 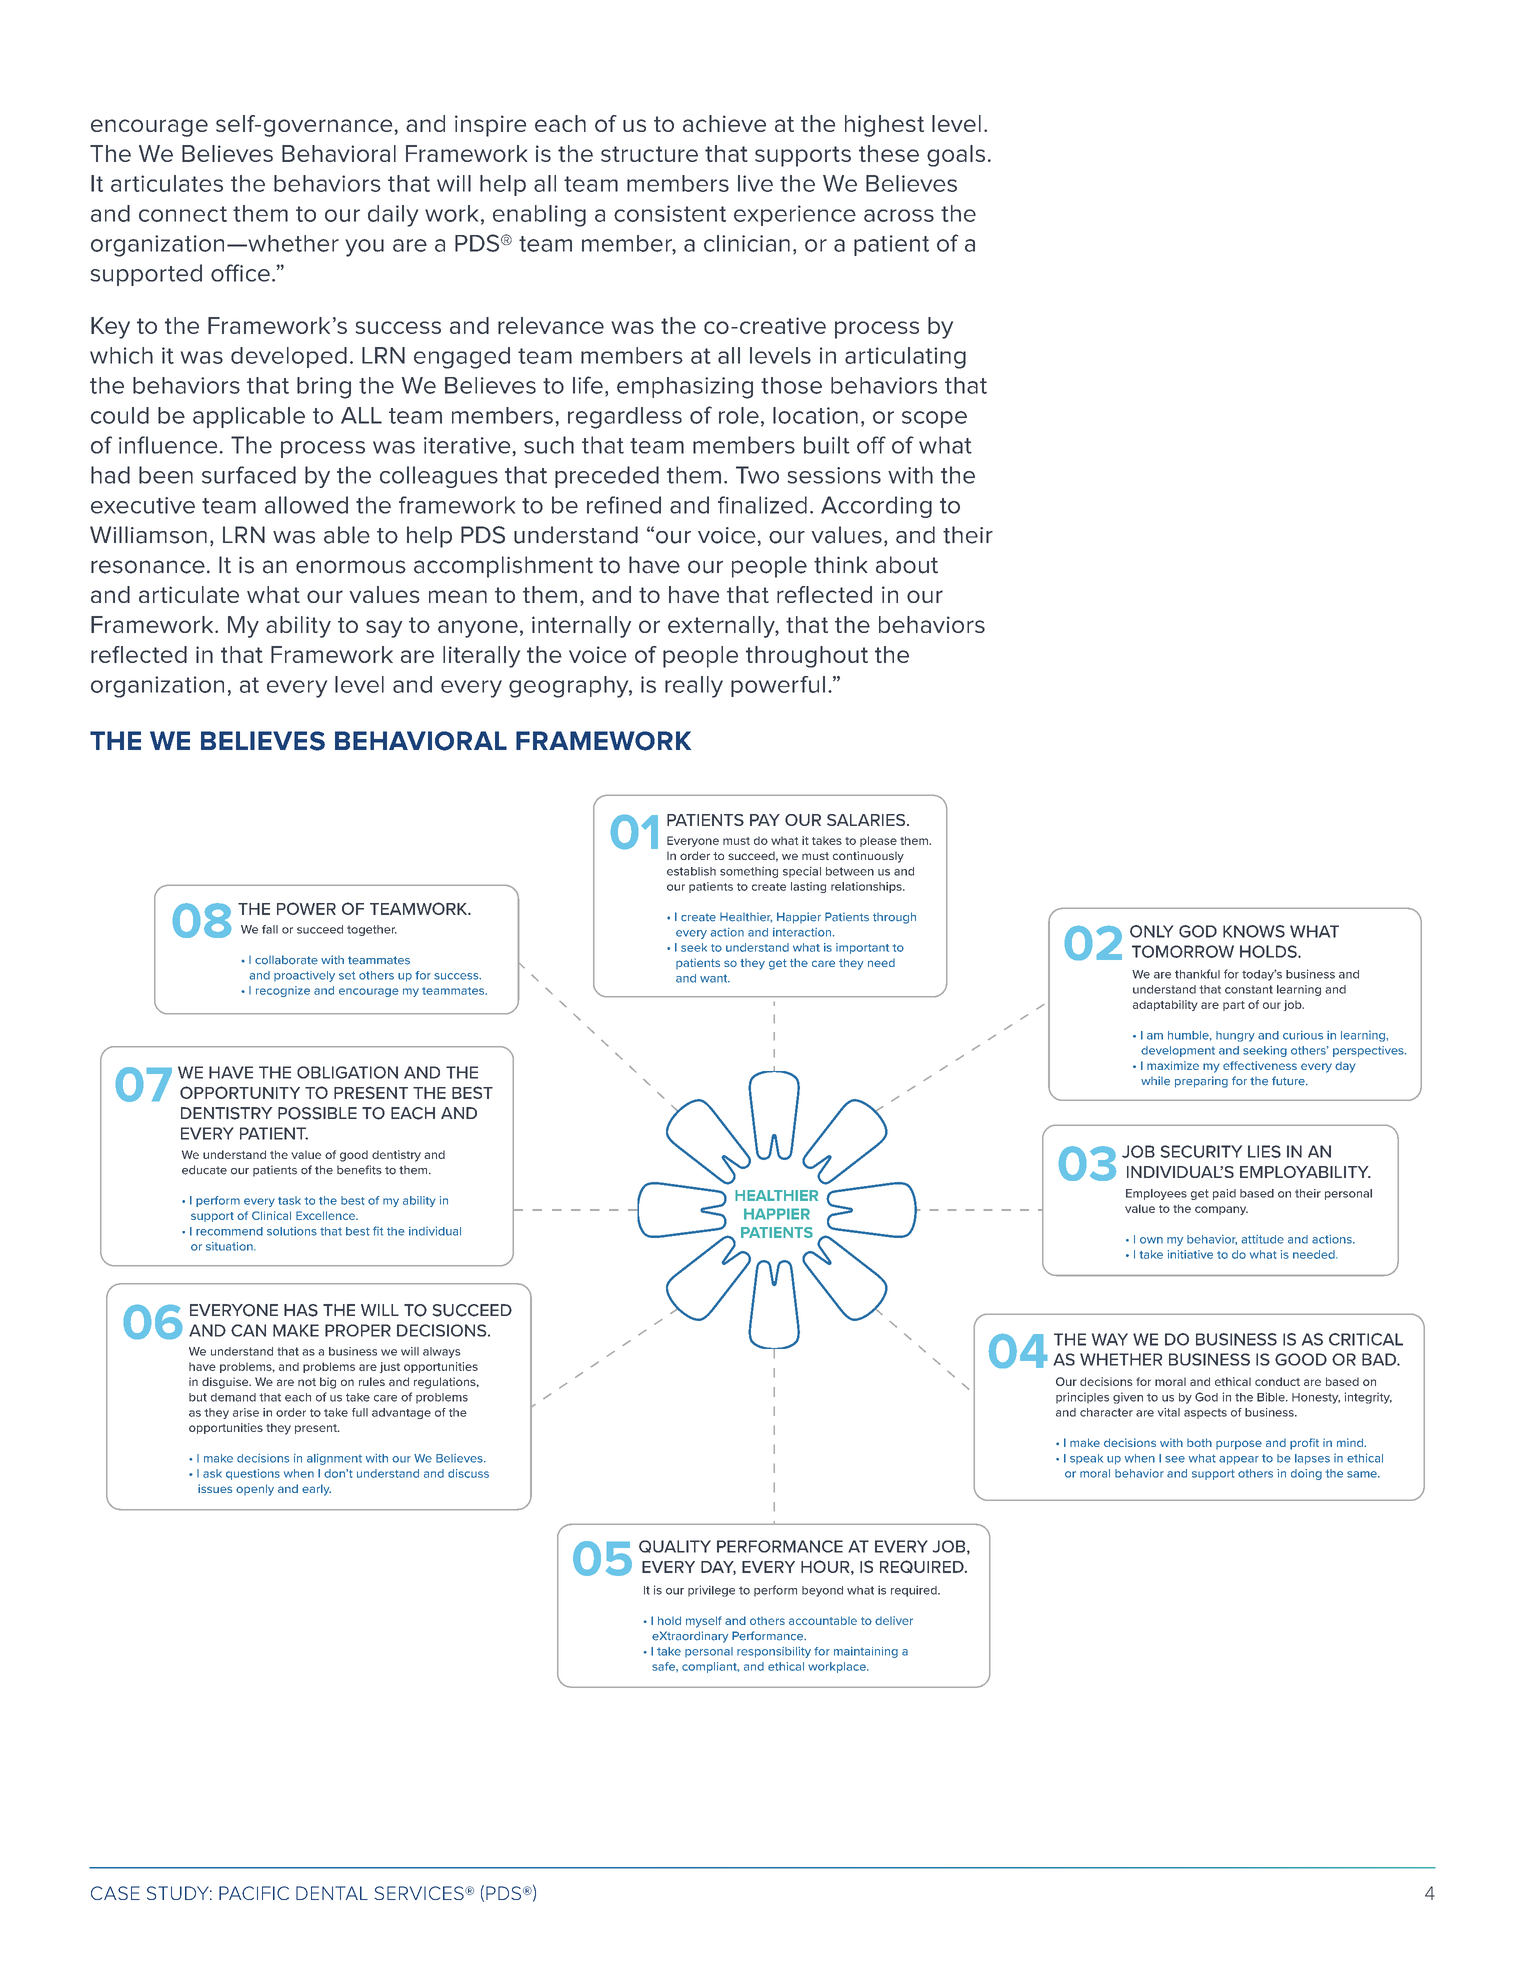 I want to click on scope, so click(x=934, y=419).
